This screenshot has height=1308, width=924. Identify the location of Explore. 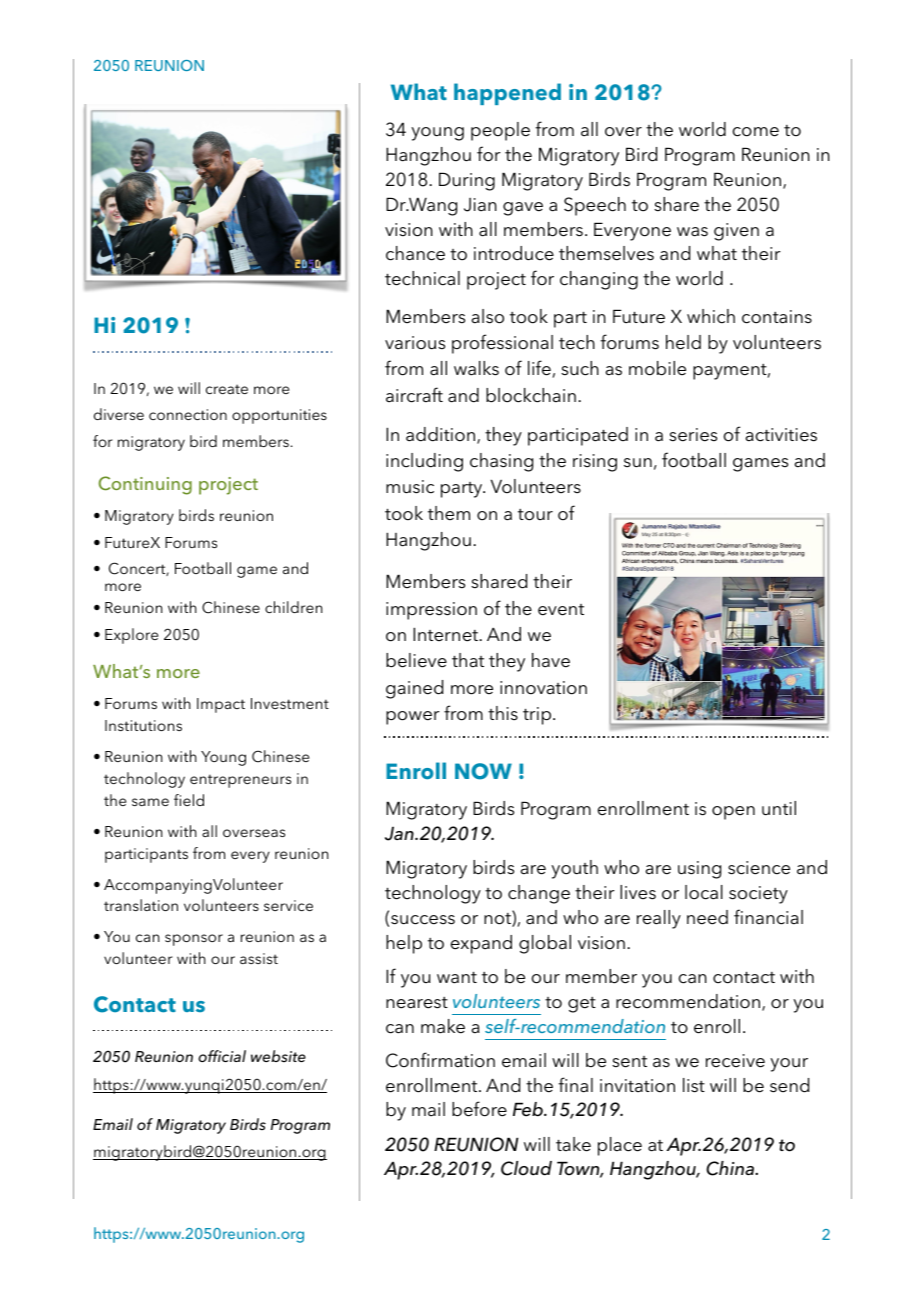
(131, 636).
